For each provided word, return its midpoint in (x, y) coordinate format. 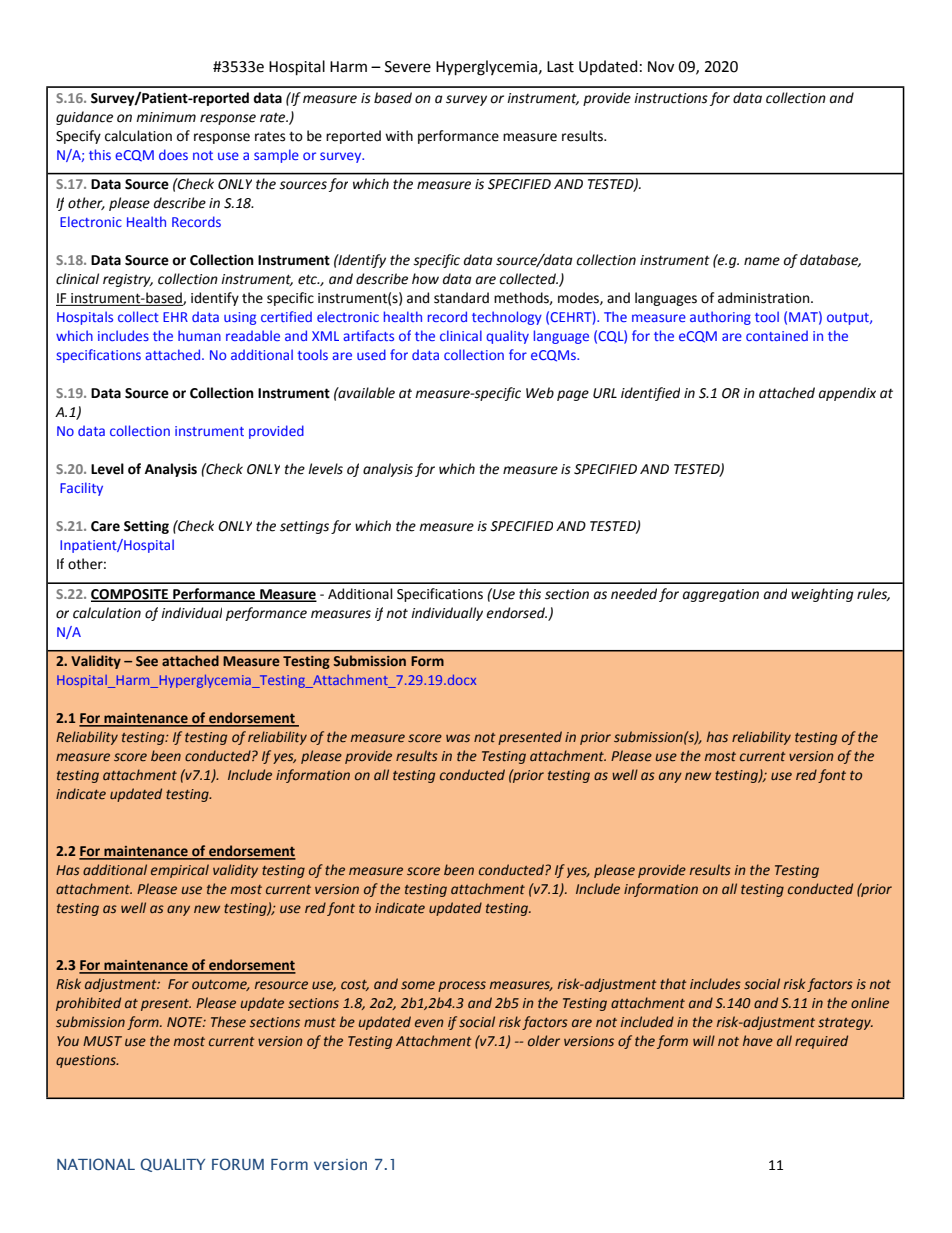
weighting (822, 595)
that (673, 983)
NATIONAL (96, 1164)
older (544, 1041)
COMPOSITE (131, 595)
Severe (408, 67)
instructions (671, 98)
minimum (166, 117)
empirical (180, 871)
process (462, 986)
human (199, 335)
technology (507, 318)
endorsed (516, 613)
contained (777, 335)
